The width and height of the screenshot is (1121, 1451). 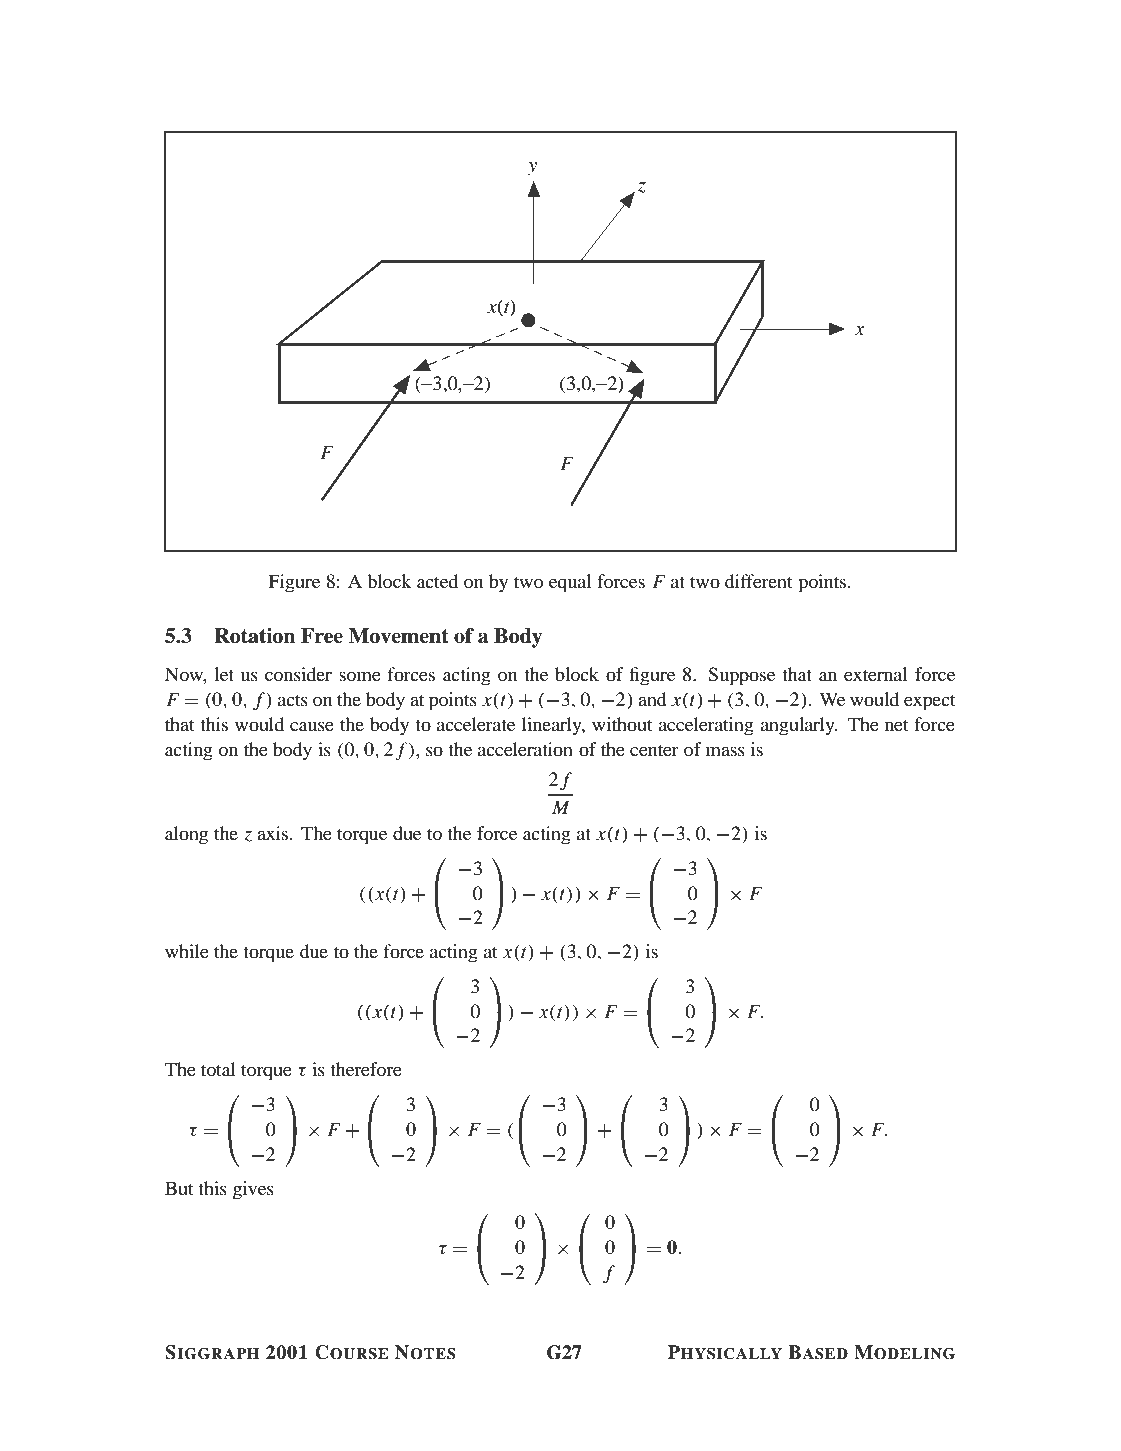 I want to click on equal, so click(x=570, y=583).
